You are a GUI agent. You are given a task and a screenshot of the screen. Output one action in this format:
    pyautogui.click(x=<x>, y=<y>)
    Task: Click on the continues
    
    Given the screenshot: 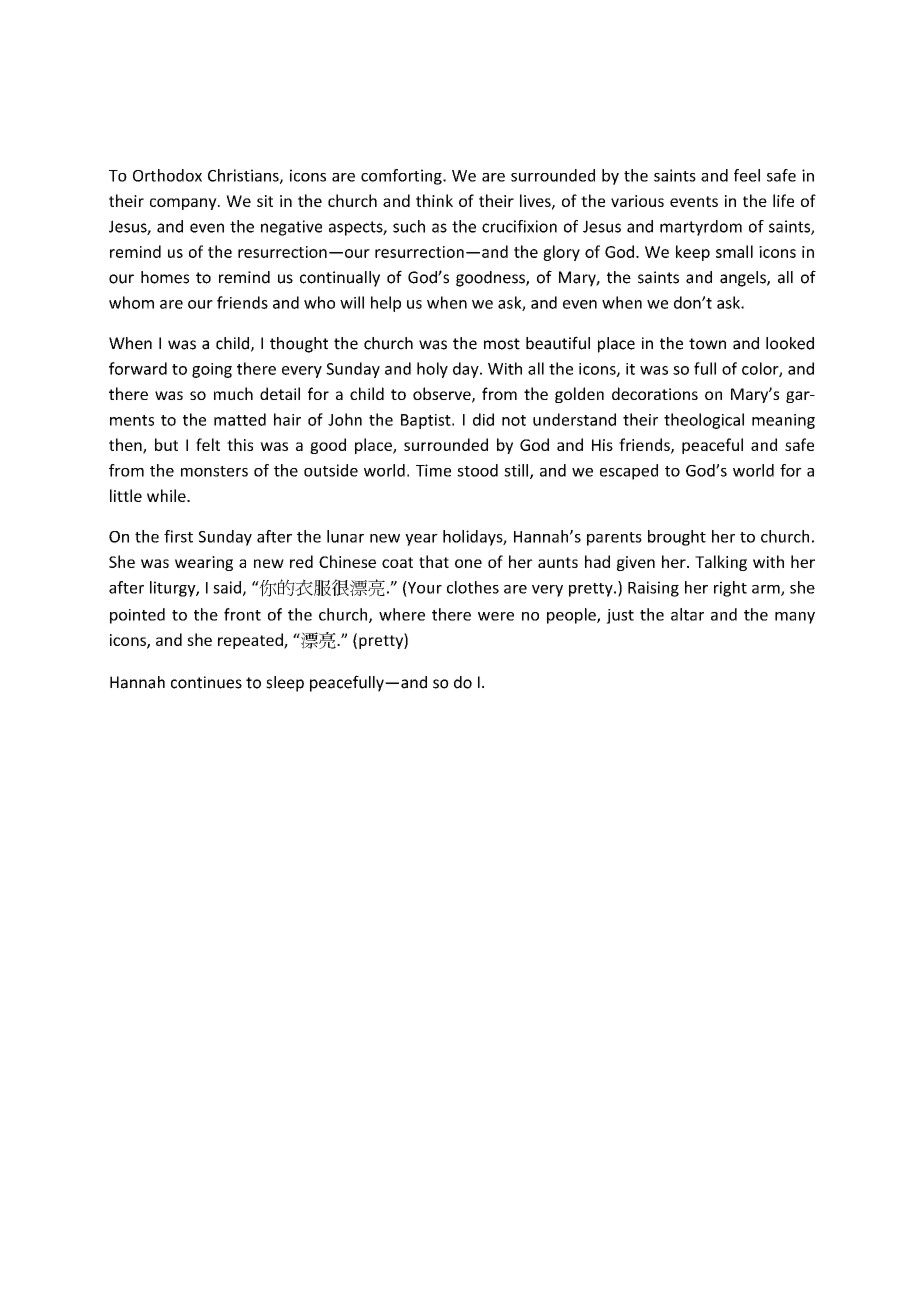 What is the action you would take?
    pyautogui.click(x=206, y=682)
